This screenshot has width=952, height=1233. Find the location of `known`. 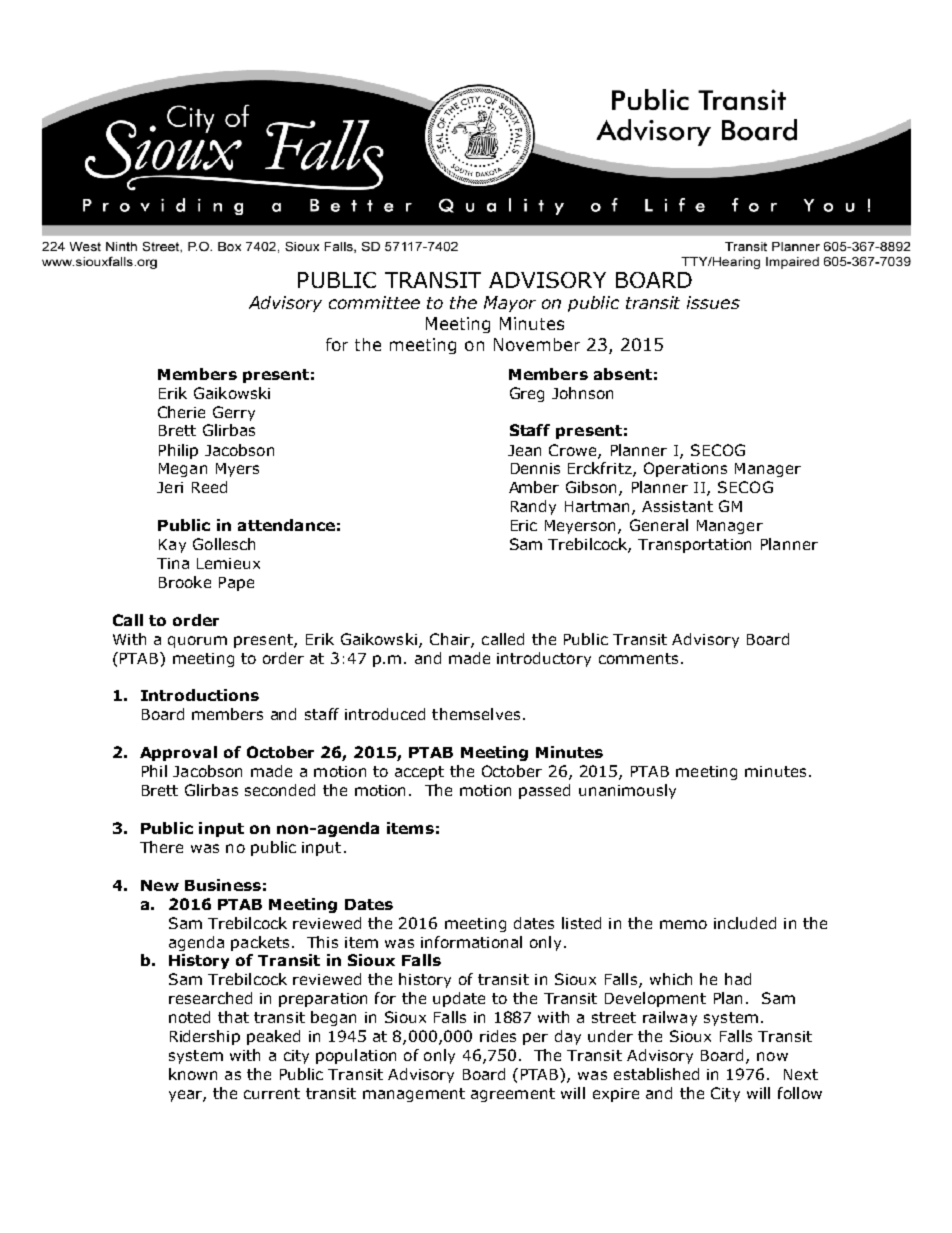

known is located at coordinates (193, 1074).
